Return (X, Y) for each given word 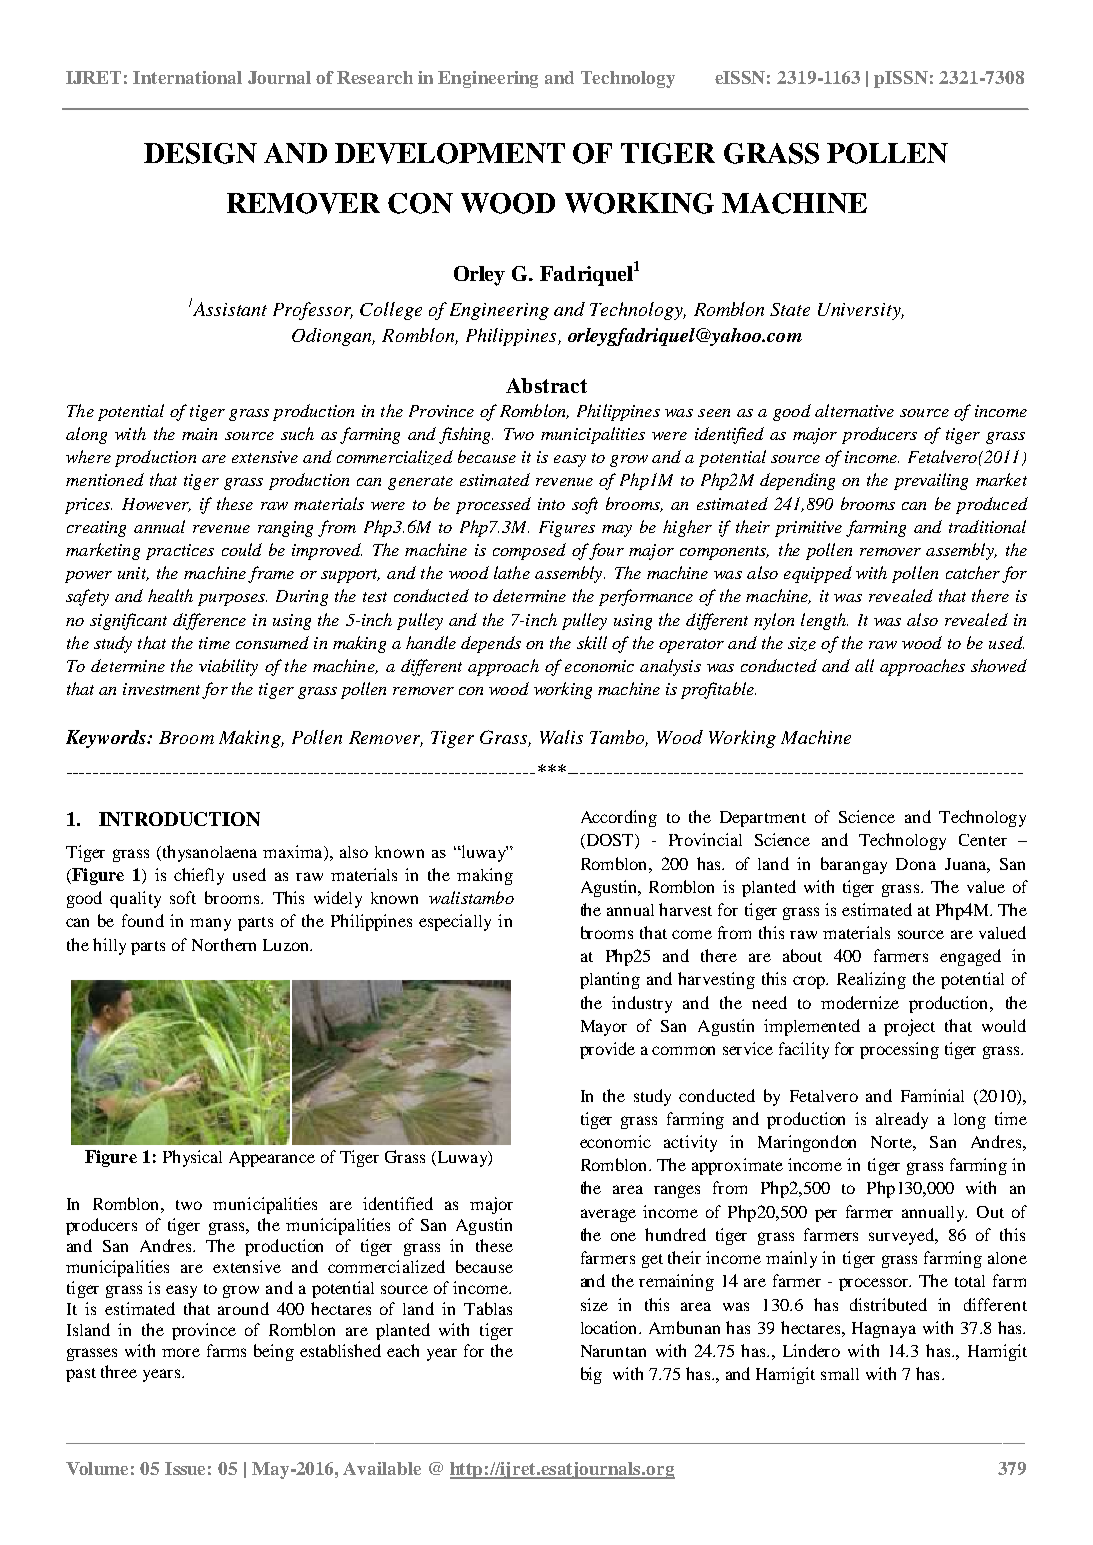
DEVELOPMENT (450, 153)
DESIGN (200, 153)
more (181, 1352)
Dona (916, 864)
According (619, 818)
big (591, 1375)
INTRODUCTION (179, 819)
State (790, 309)
